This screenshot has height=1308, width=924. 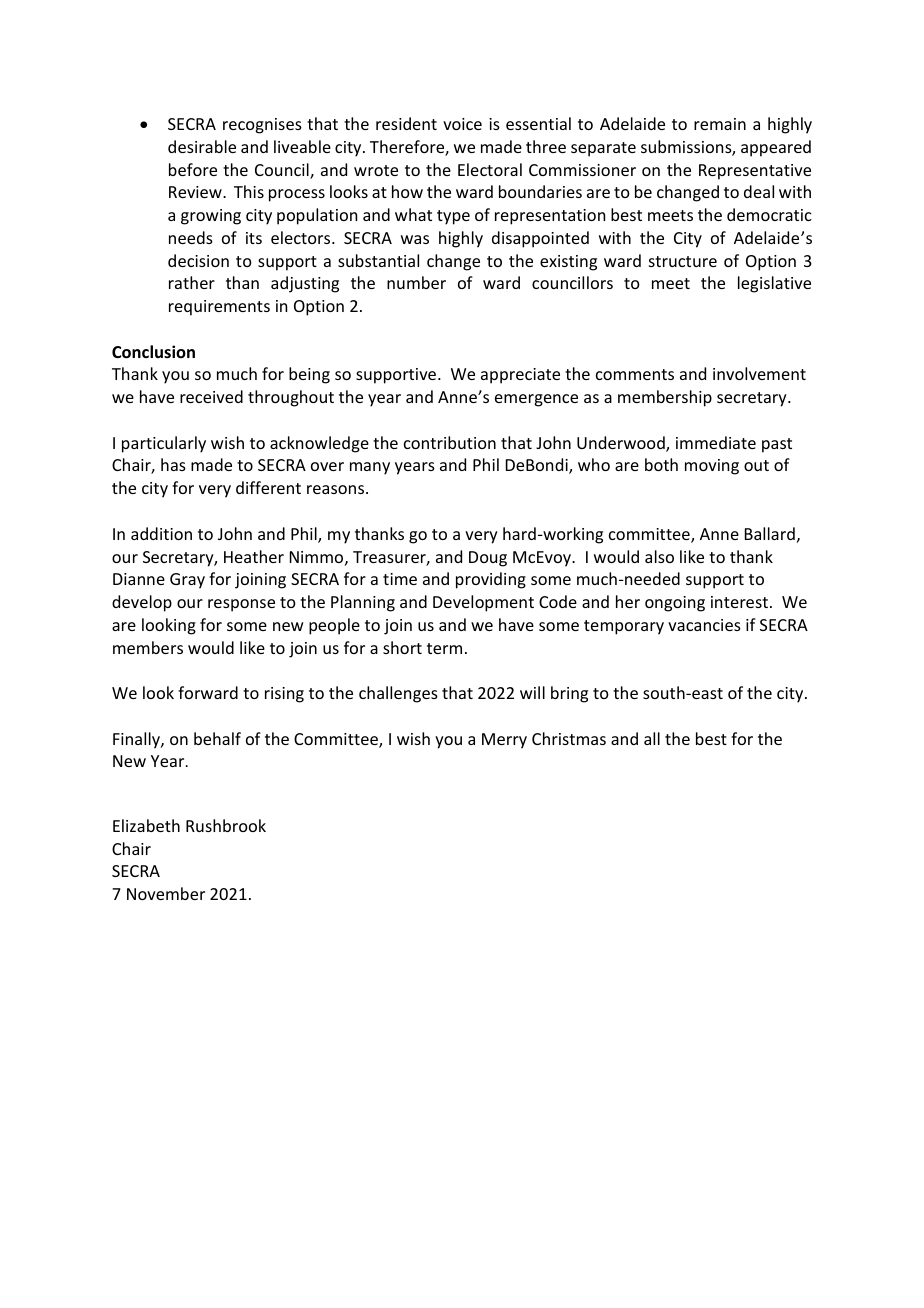 I want to click on desirable, so click(x=202, y=146).
